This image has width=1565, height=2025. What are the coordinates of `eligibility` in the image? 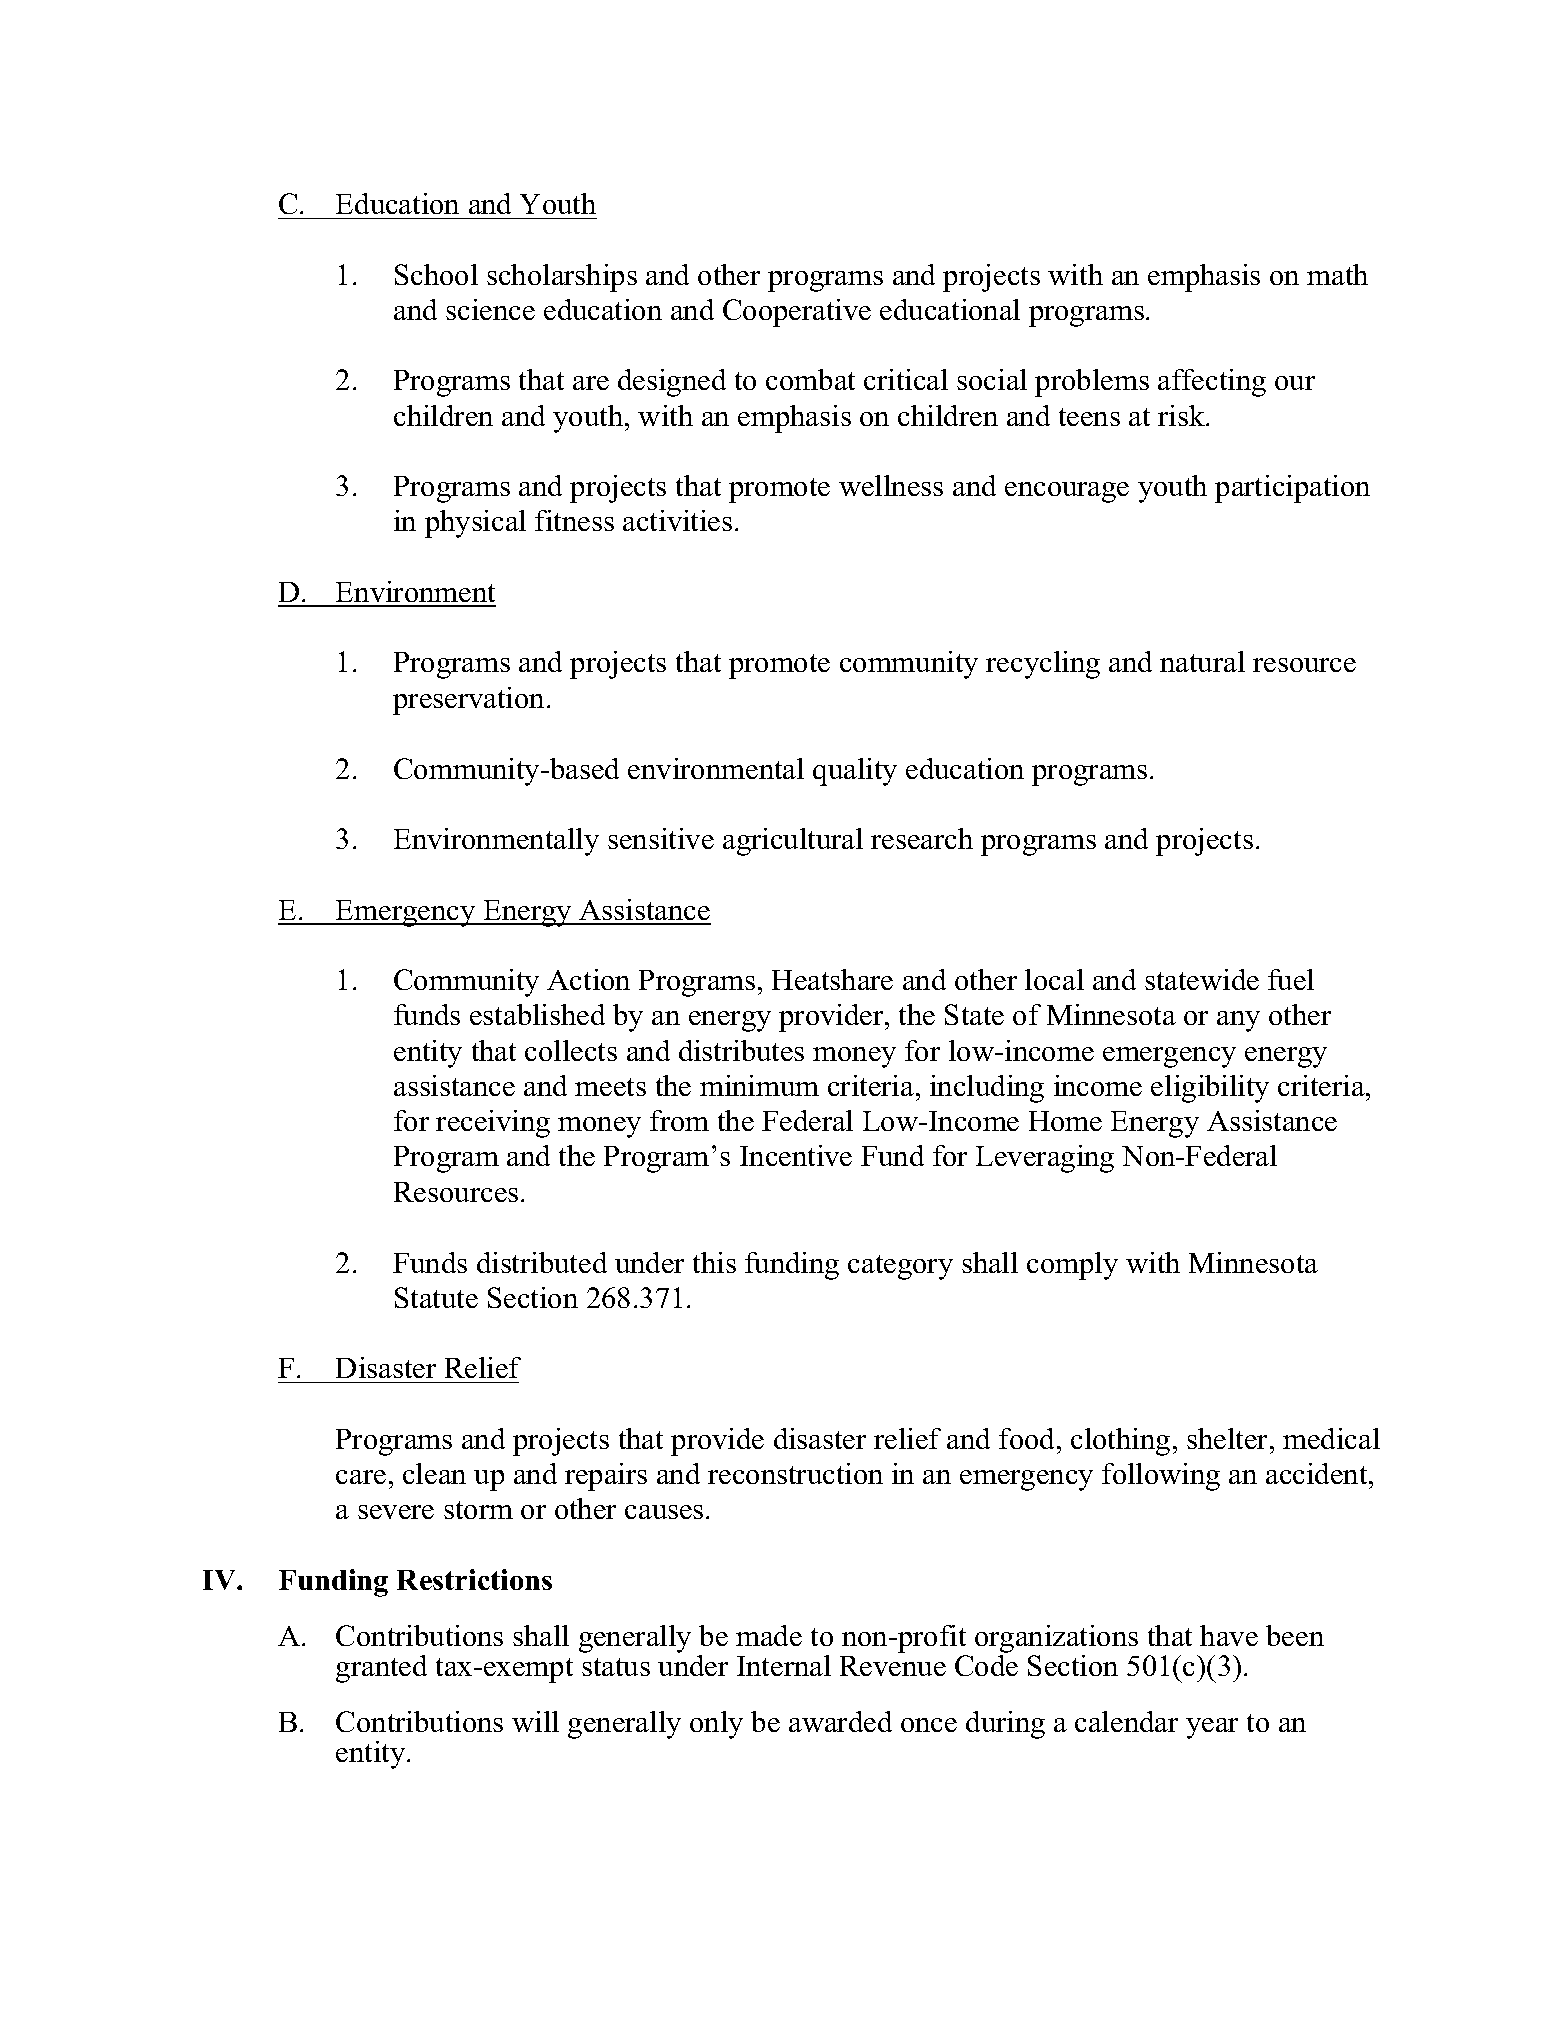 It's located at (1210, 1089).
